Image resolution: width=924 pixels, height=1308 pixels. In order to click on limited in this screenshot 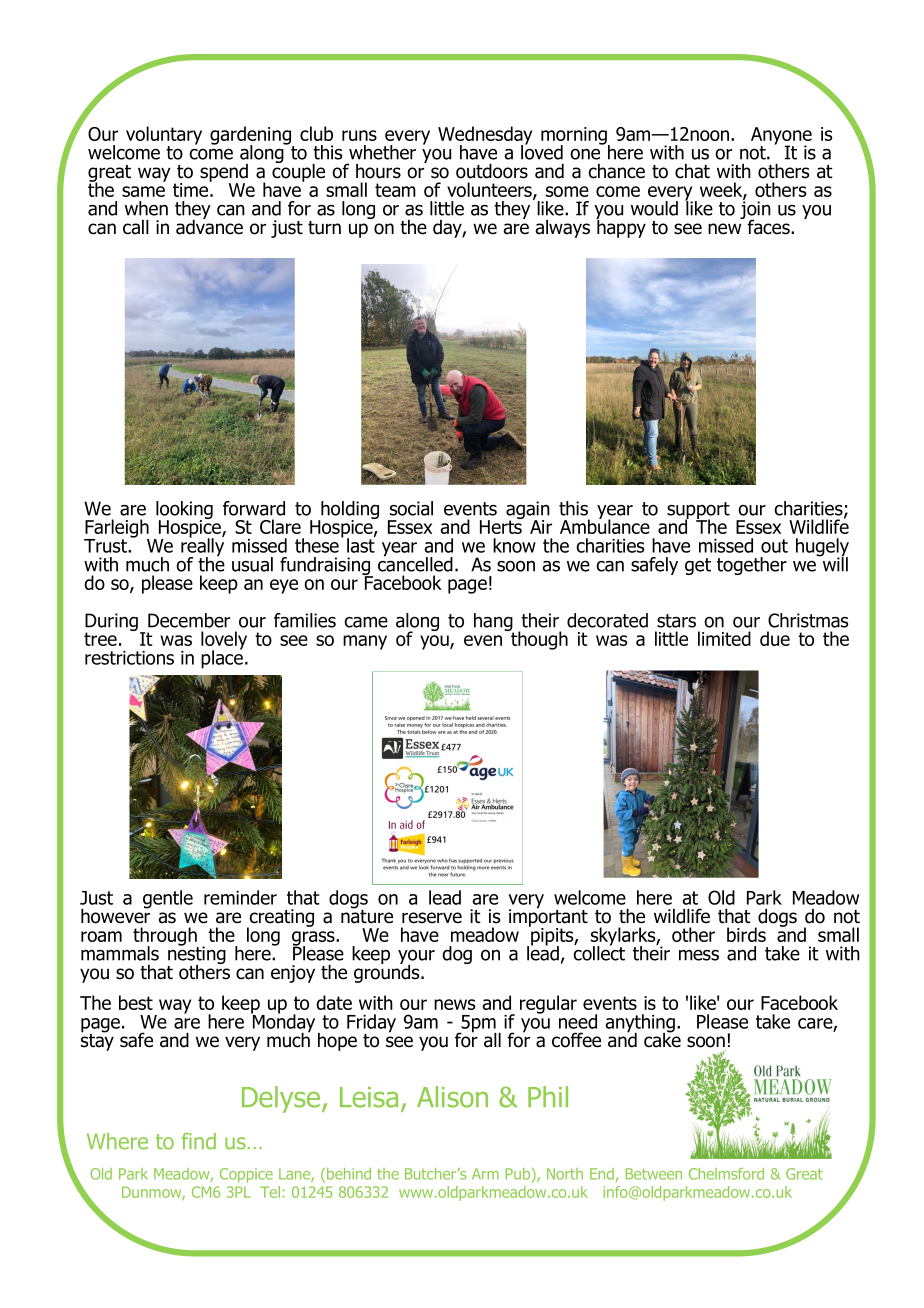, I will do `click(724, 638)`.
